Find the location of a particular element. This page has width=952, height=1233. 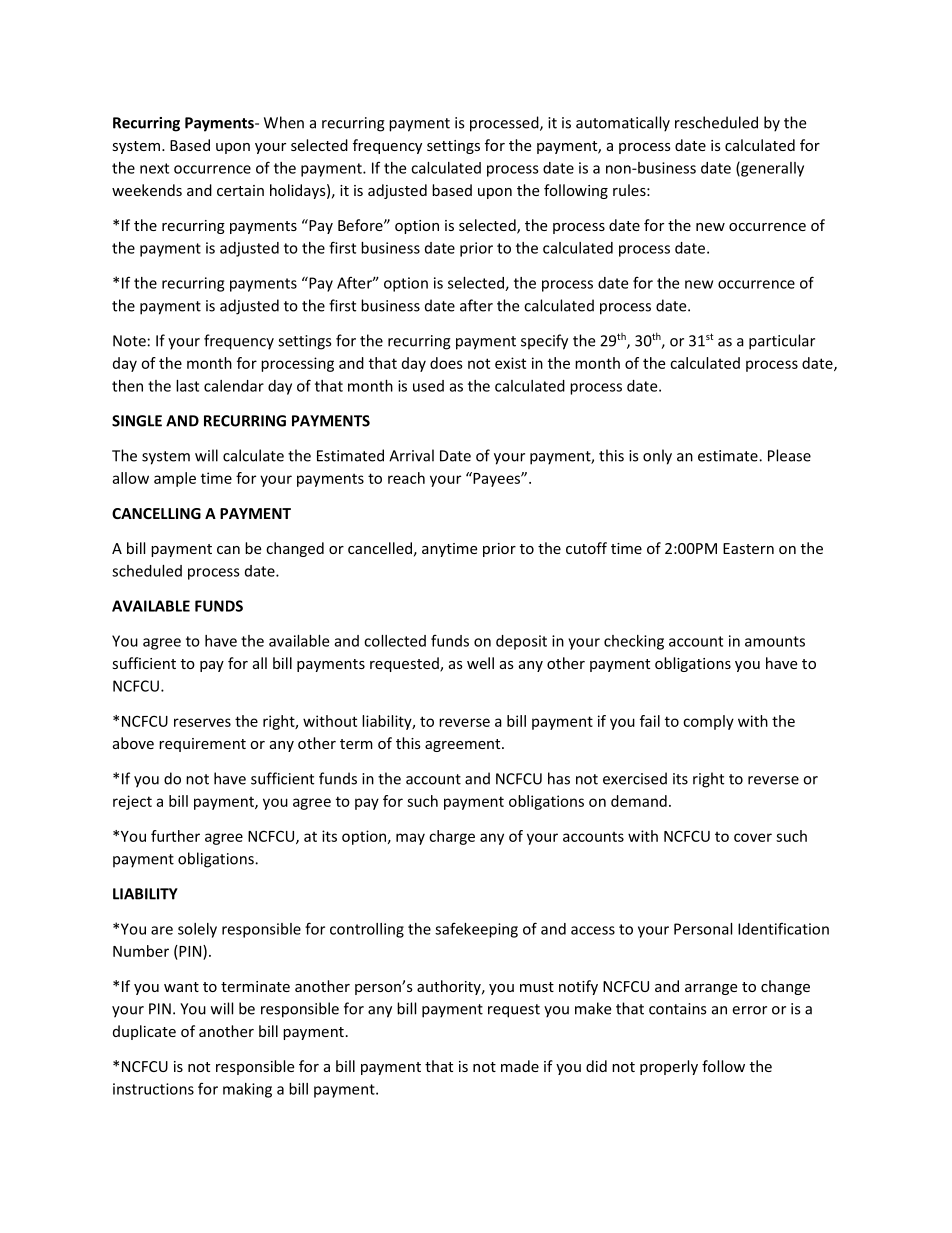

properly is located at coordinates (669, 1067).
